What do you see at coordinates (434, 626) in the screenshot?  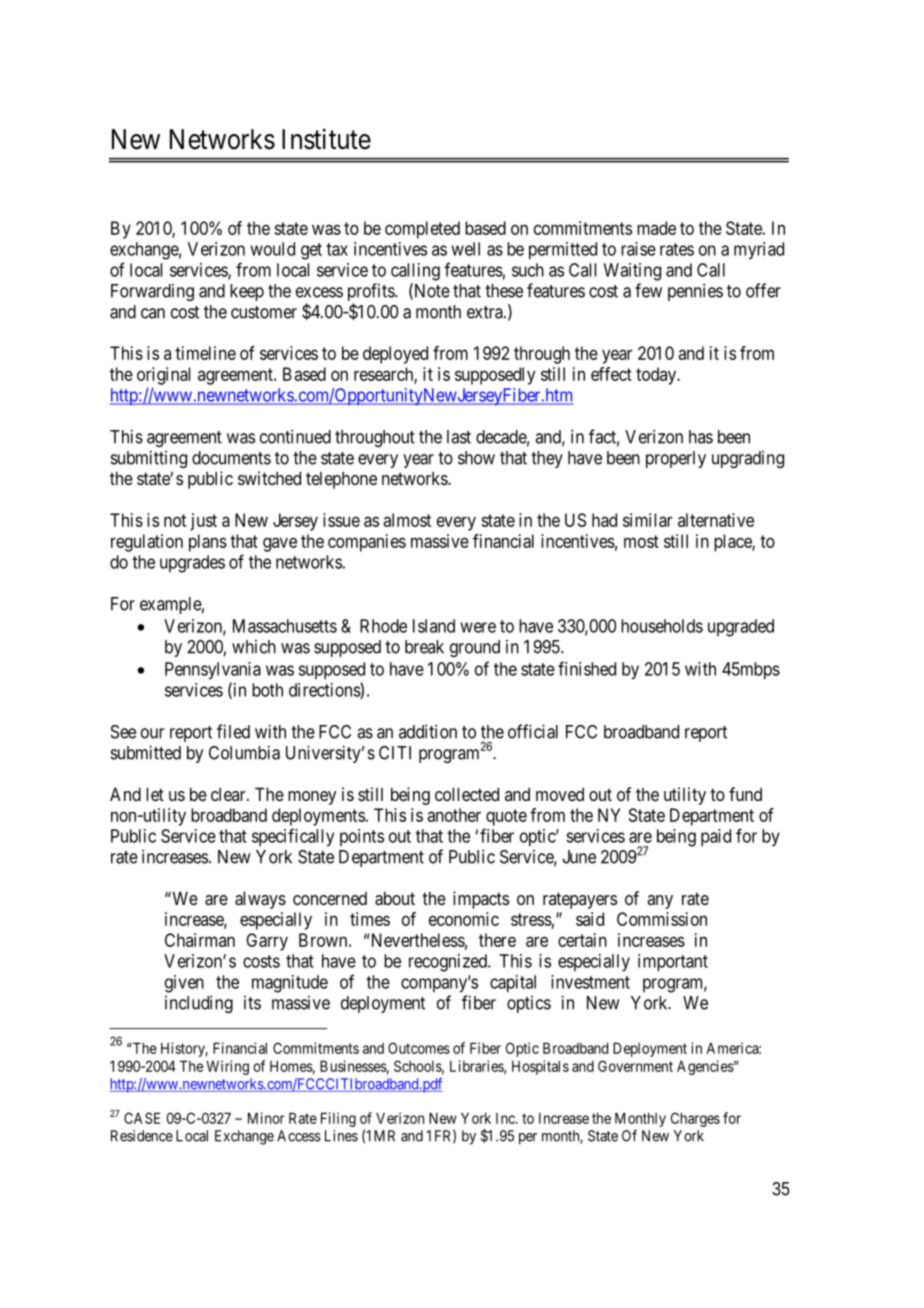 I see `Island` at bounding box center [434, 626].
